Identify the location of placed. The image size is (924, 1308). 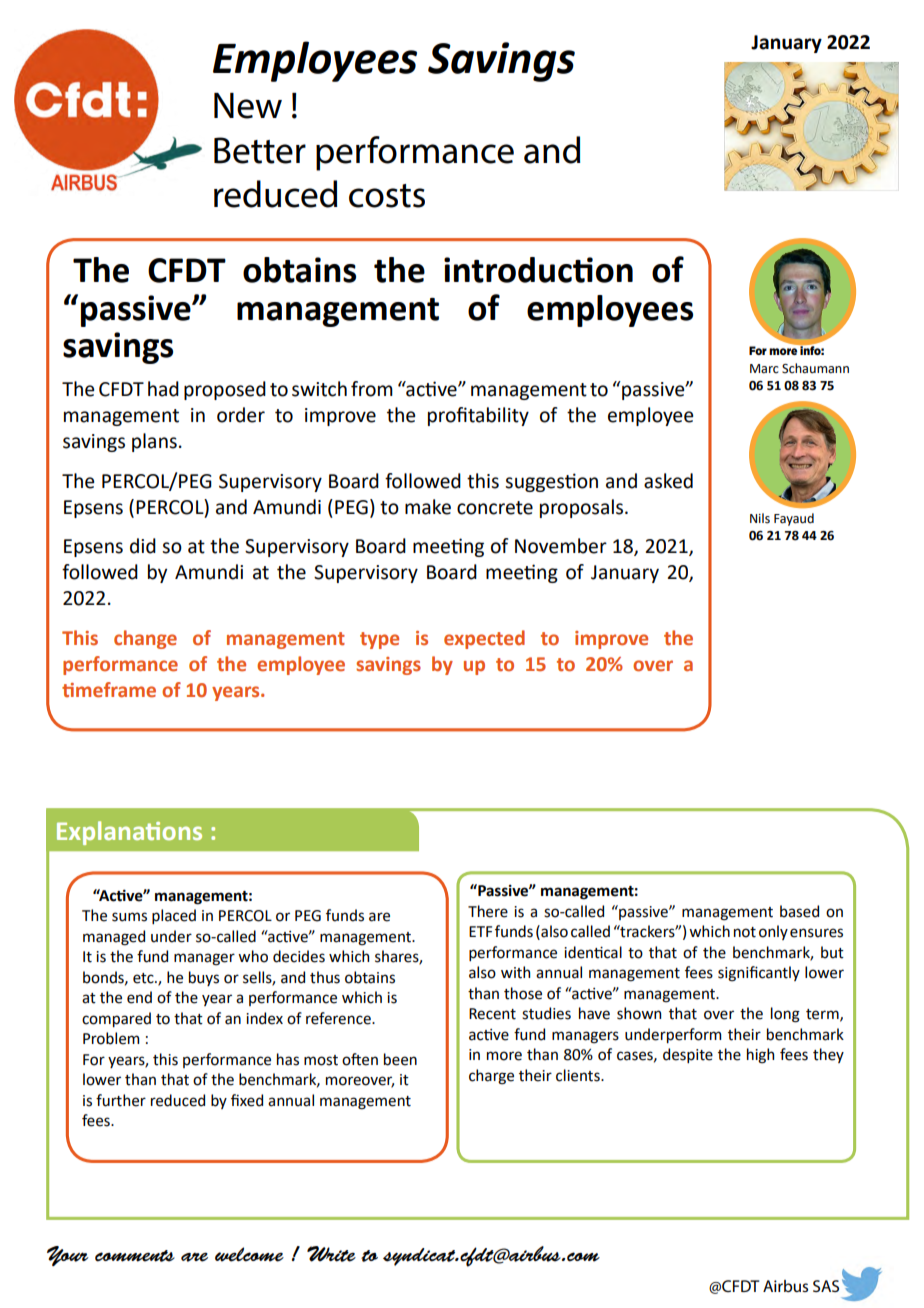
(174, 916).
